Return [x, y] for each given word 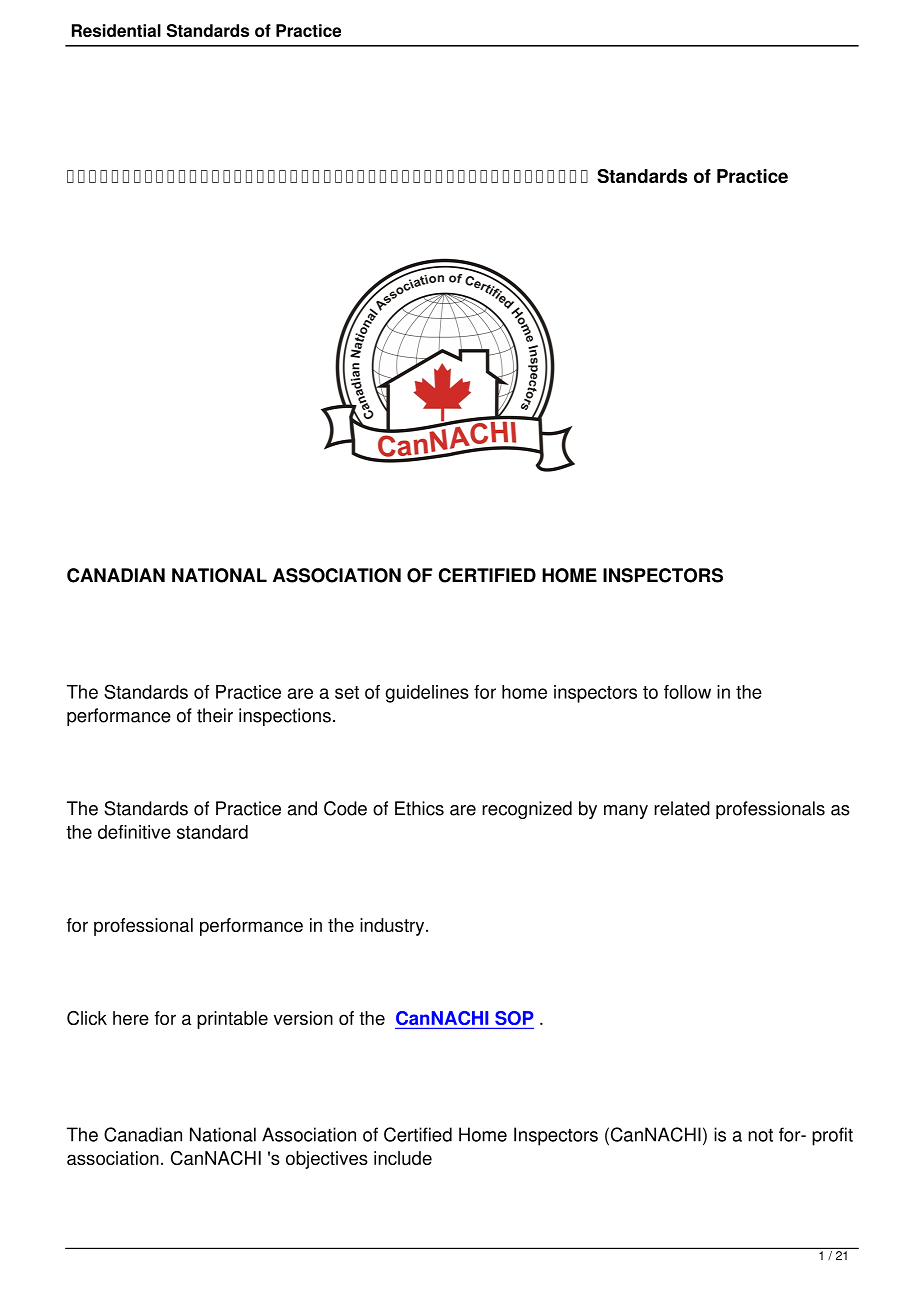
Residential [116, 30]
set [347, 692]
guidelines [427, 694]
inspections [285, 717]
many [626, 812]
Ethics [419, 808]
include [403, 1158]
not [760, 1135]
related [682, 808]
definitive [134, 832]
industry [393, 927]
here [131, 1018]
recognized [527, 810]
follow [687, 692]
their [215, 715]
